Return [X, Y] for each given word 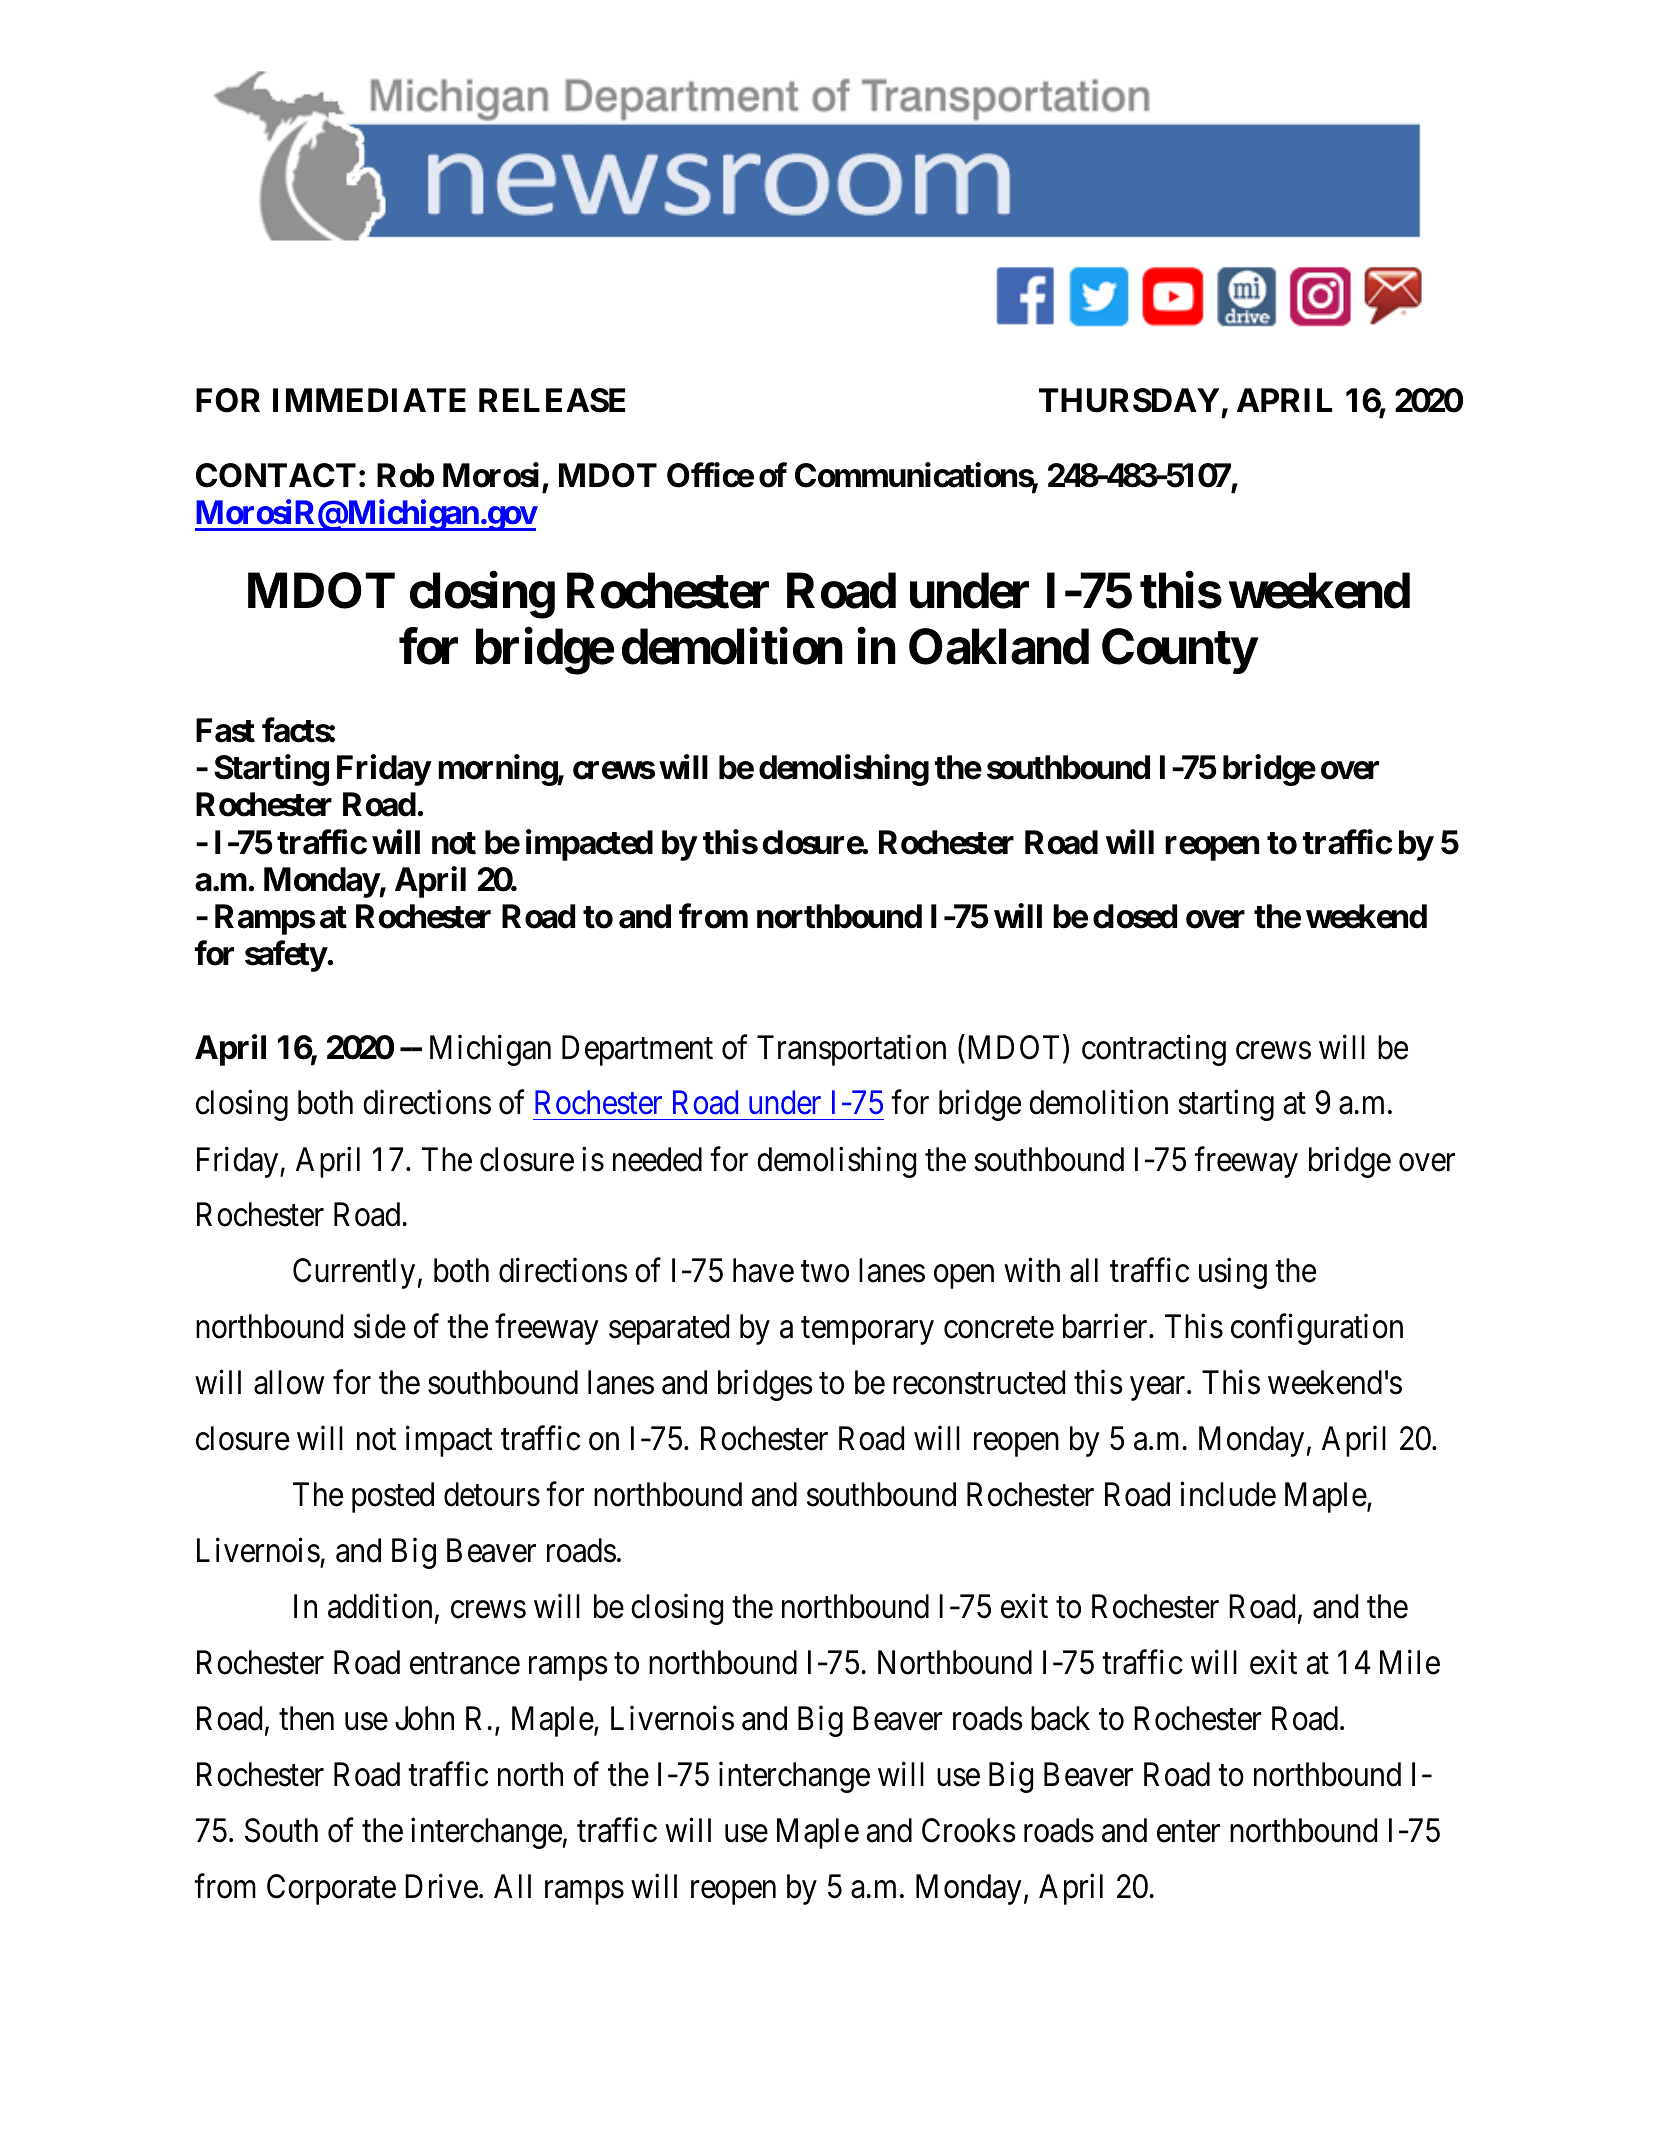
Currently [354, 1273]
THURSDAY [1129, 400]
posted [393, 1497]
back [1060, 1718]
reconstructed [979, 1382]
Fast [225, 730]
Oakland [999, 646]
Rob [405, 475]
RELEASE [552, 400]
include [1228, 1494]
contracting [1154, 1050]
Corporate [331, 1889]
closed [1135, 916]
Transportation [851, 1050]
